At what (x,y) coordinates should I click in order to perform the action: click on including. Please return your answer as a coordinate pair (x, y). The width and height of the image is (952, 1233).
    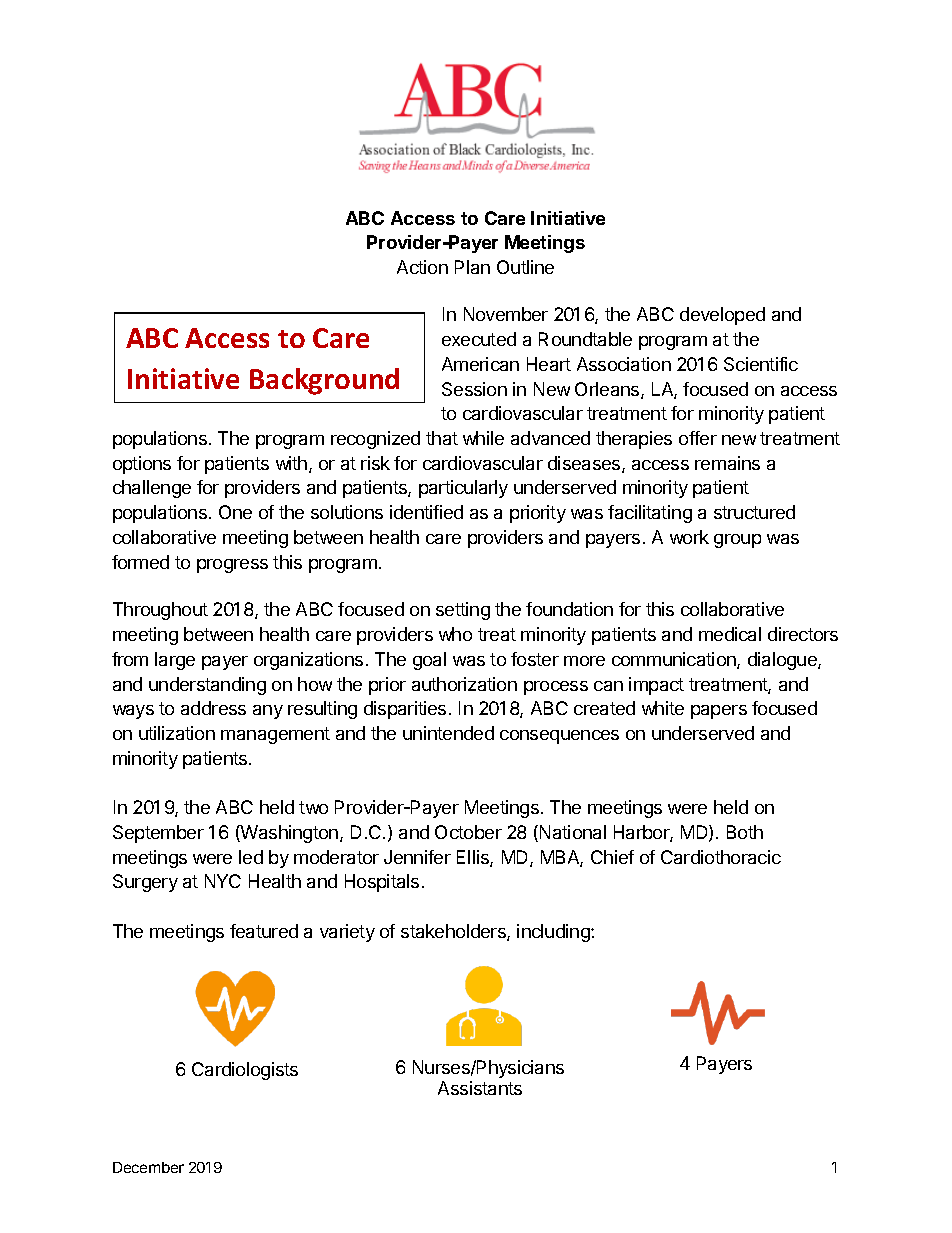
    Looking at the image, I should click on (554, 933).
